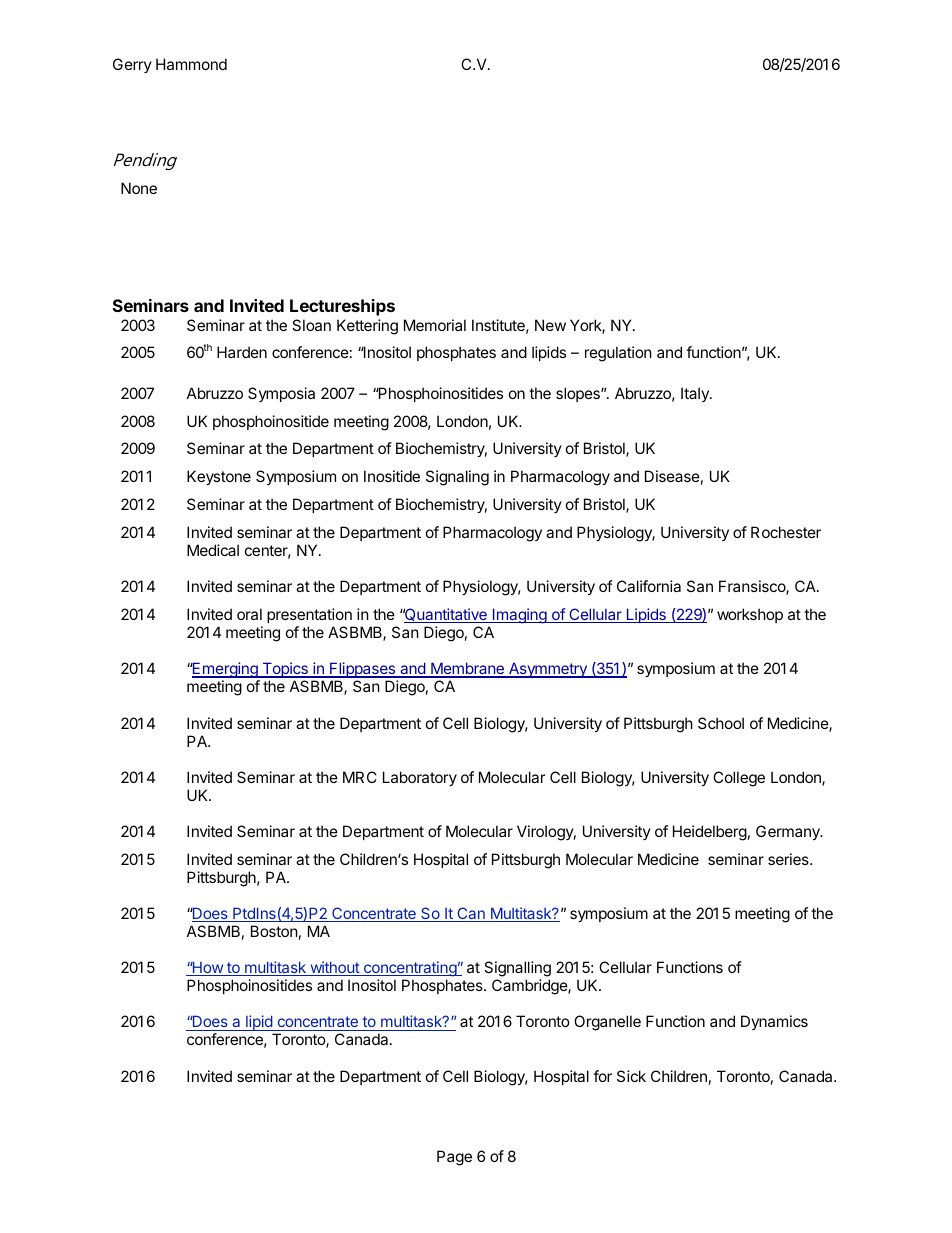 This page has height=1233, width=952. What do you see at coordinates (360, 777) in the page?
I see `MRC` at bounding box center [360, 777].
